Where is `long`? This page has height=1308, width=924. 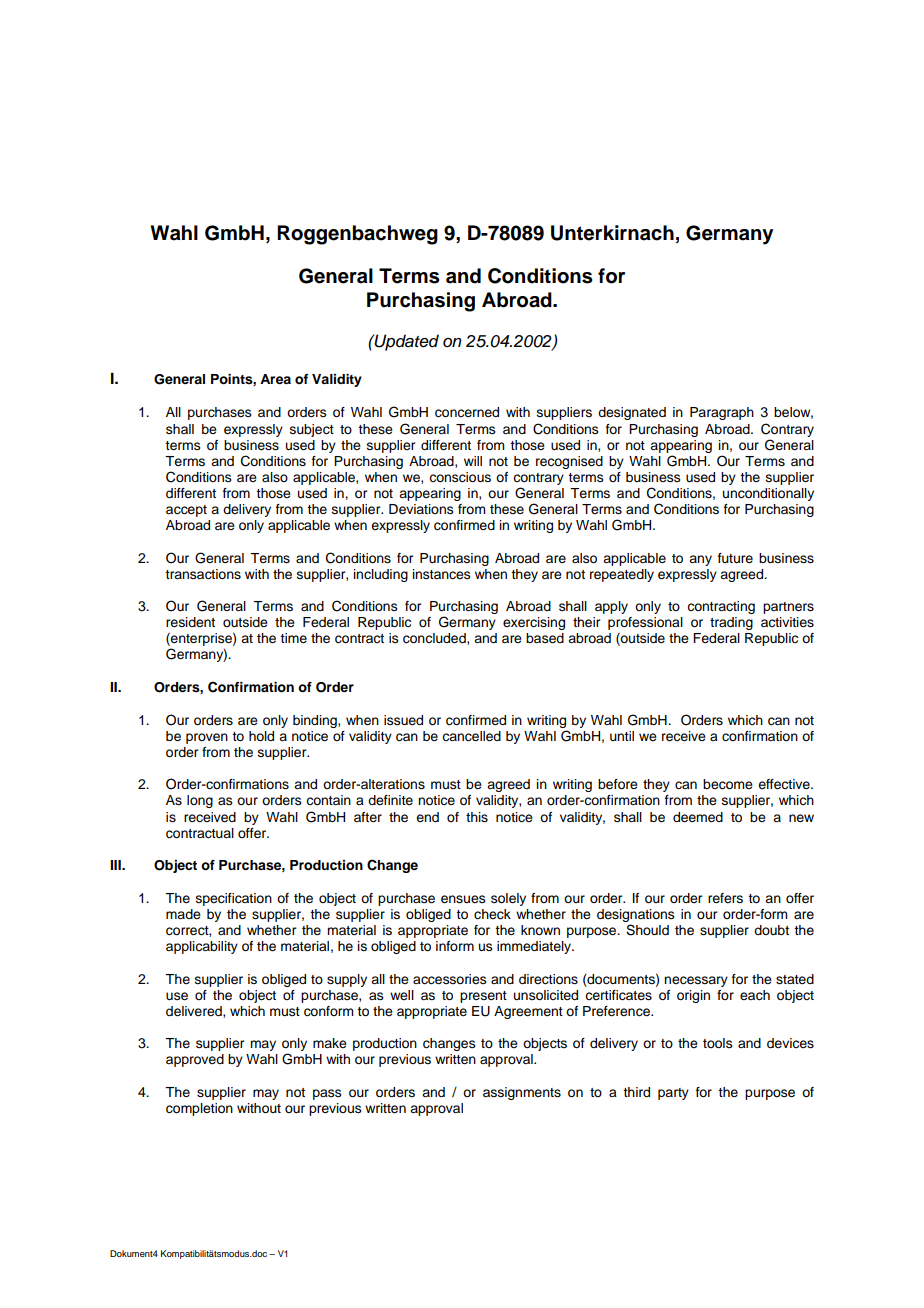
long is located at coordinates (200, 801).
